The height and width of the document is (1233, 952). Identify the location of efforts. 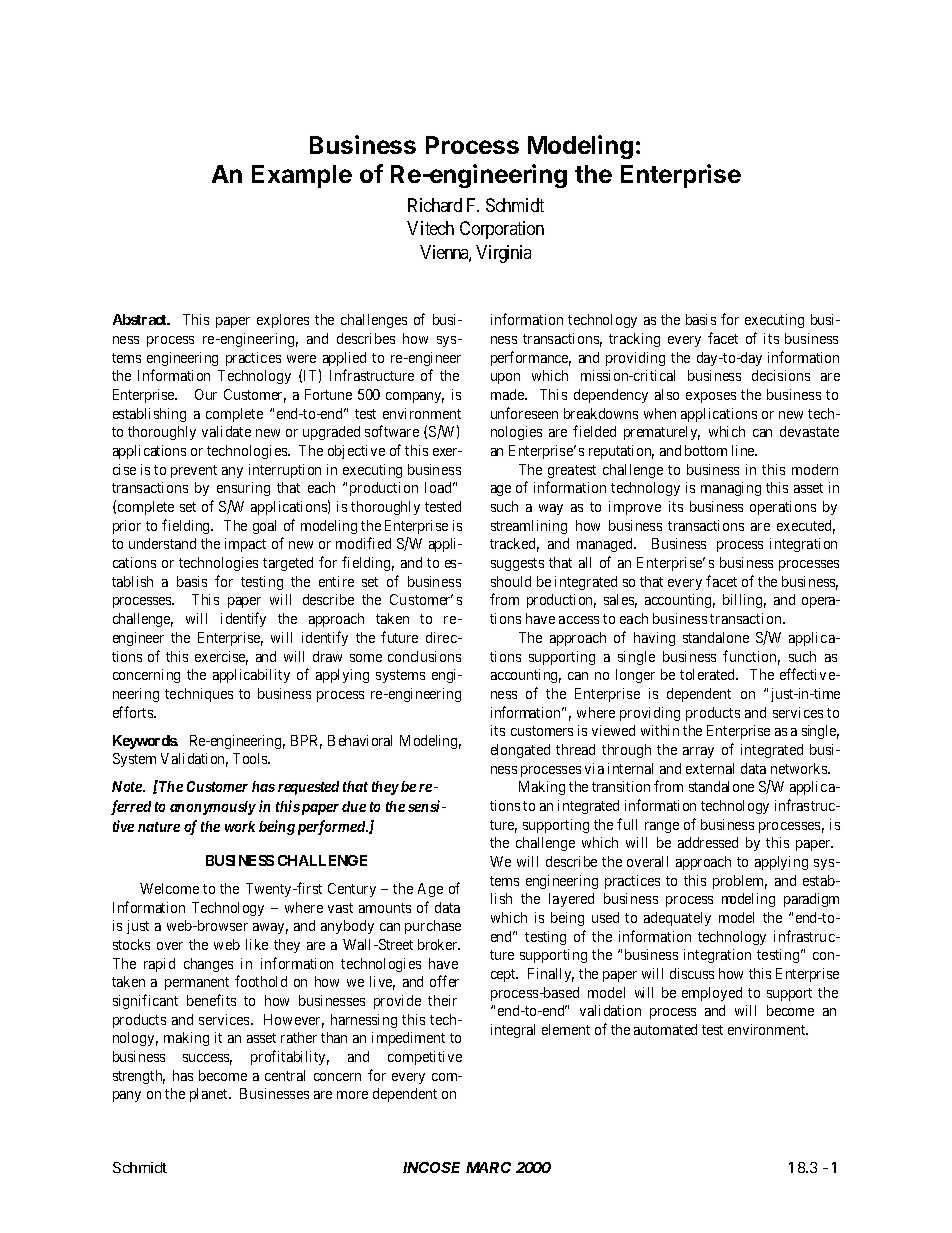
(134, 712).
